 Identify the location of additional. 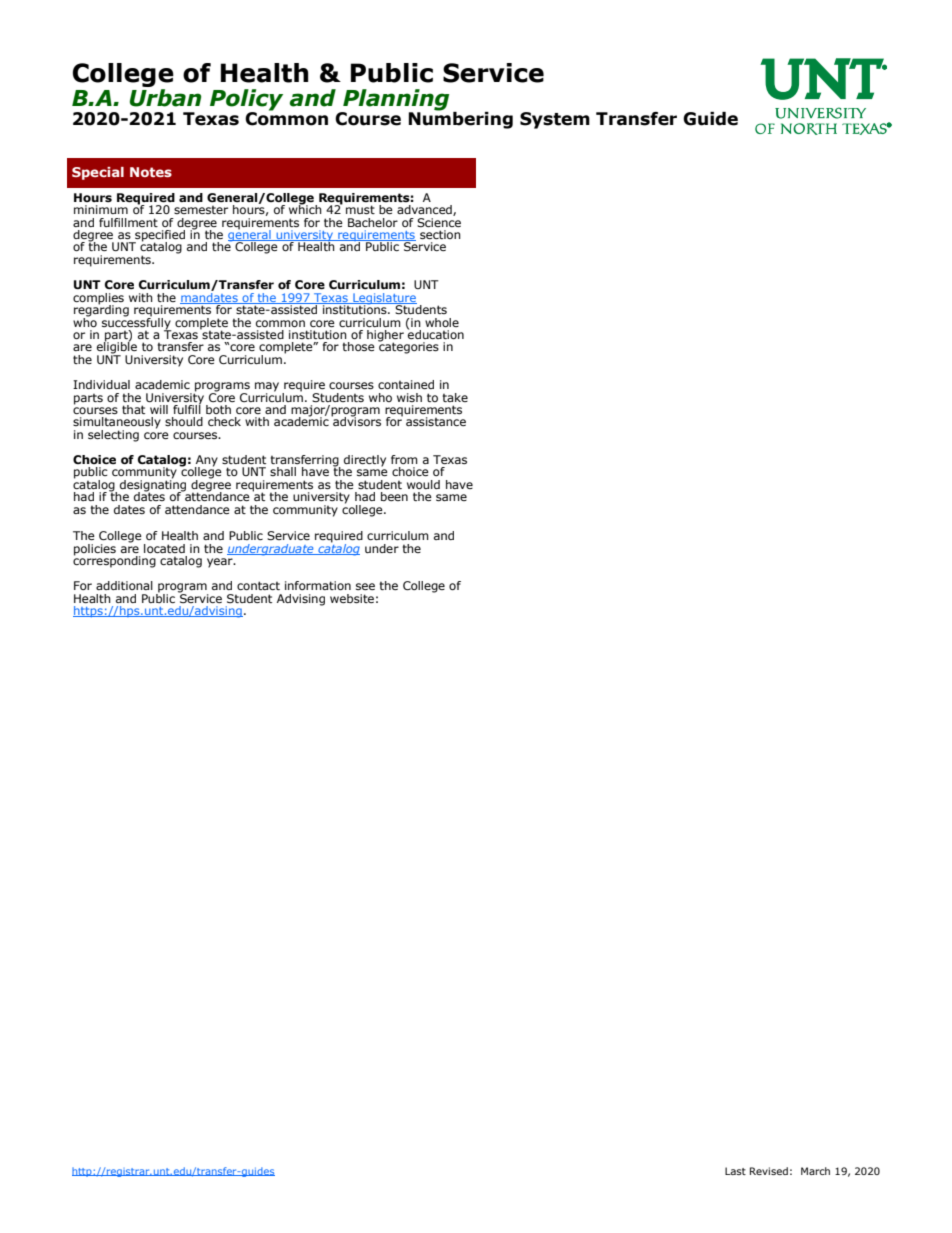
(124, 585).
